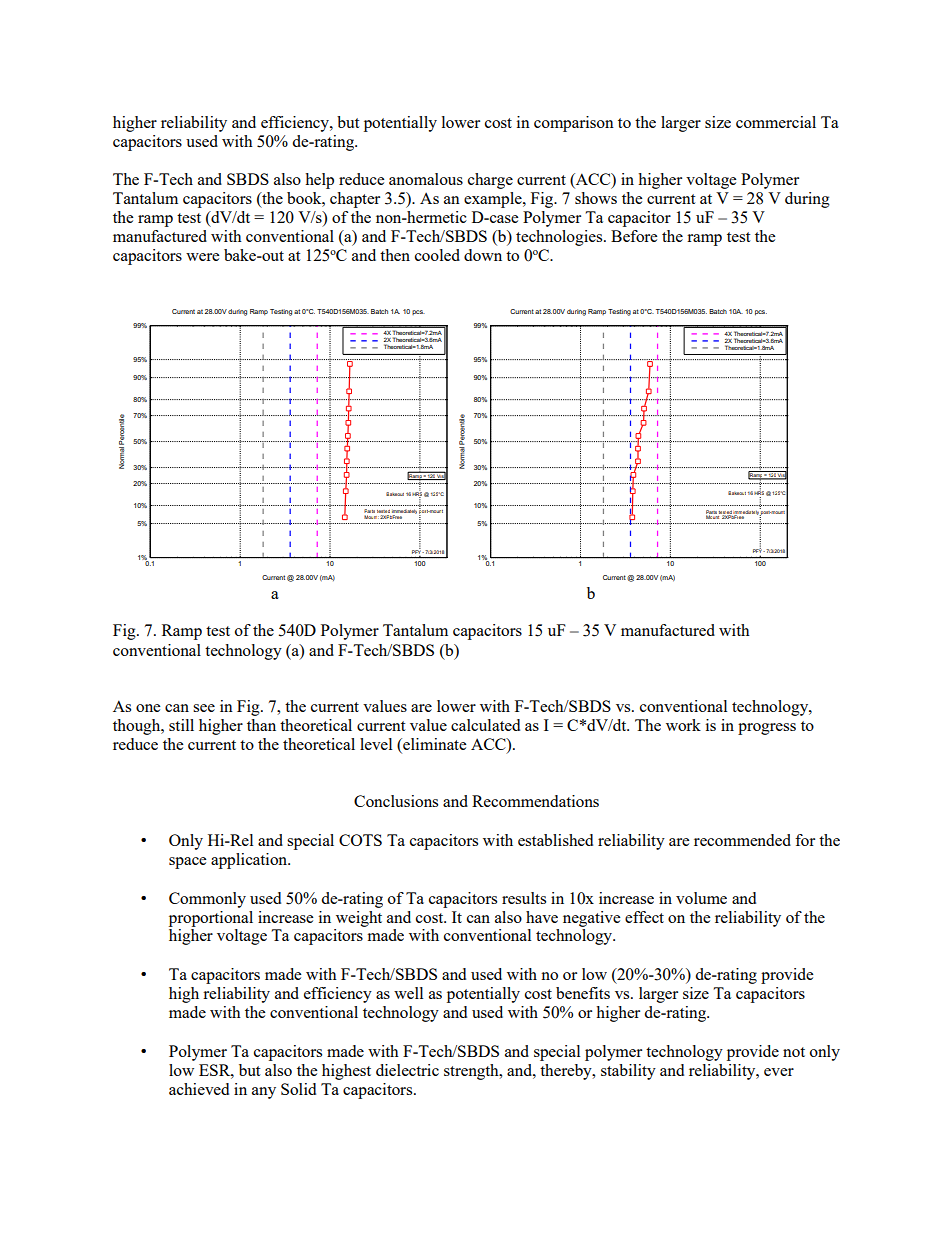 This screenshot has width=952, height=1233. Describe the element at coordinates (433, 745) in the screenshot. I see `eliminate` at that location.
